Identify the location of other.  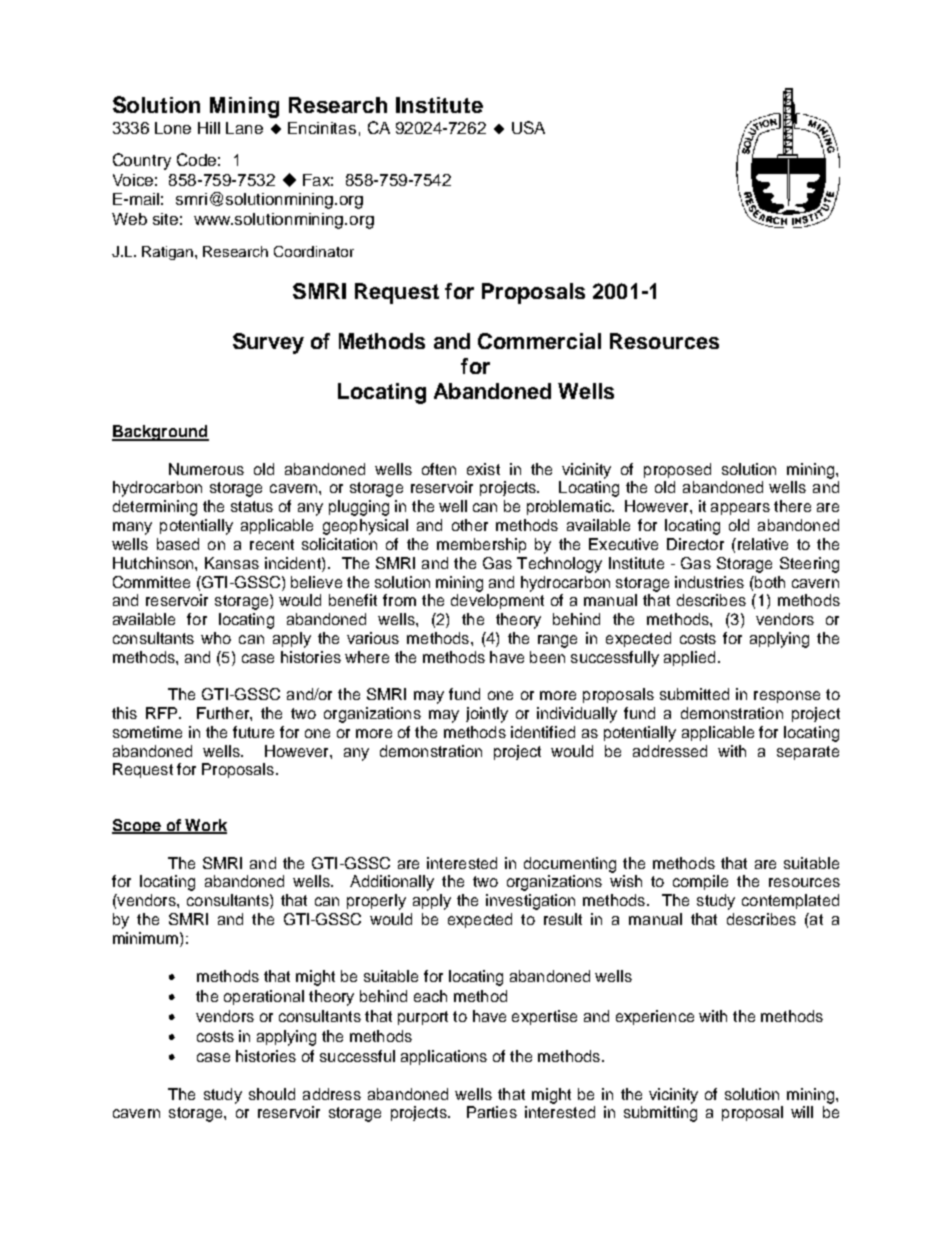
(470, 525).
